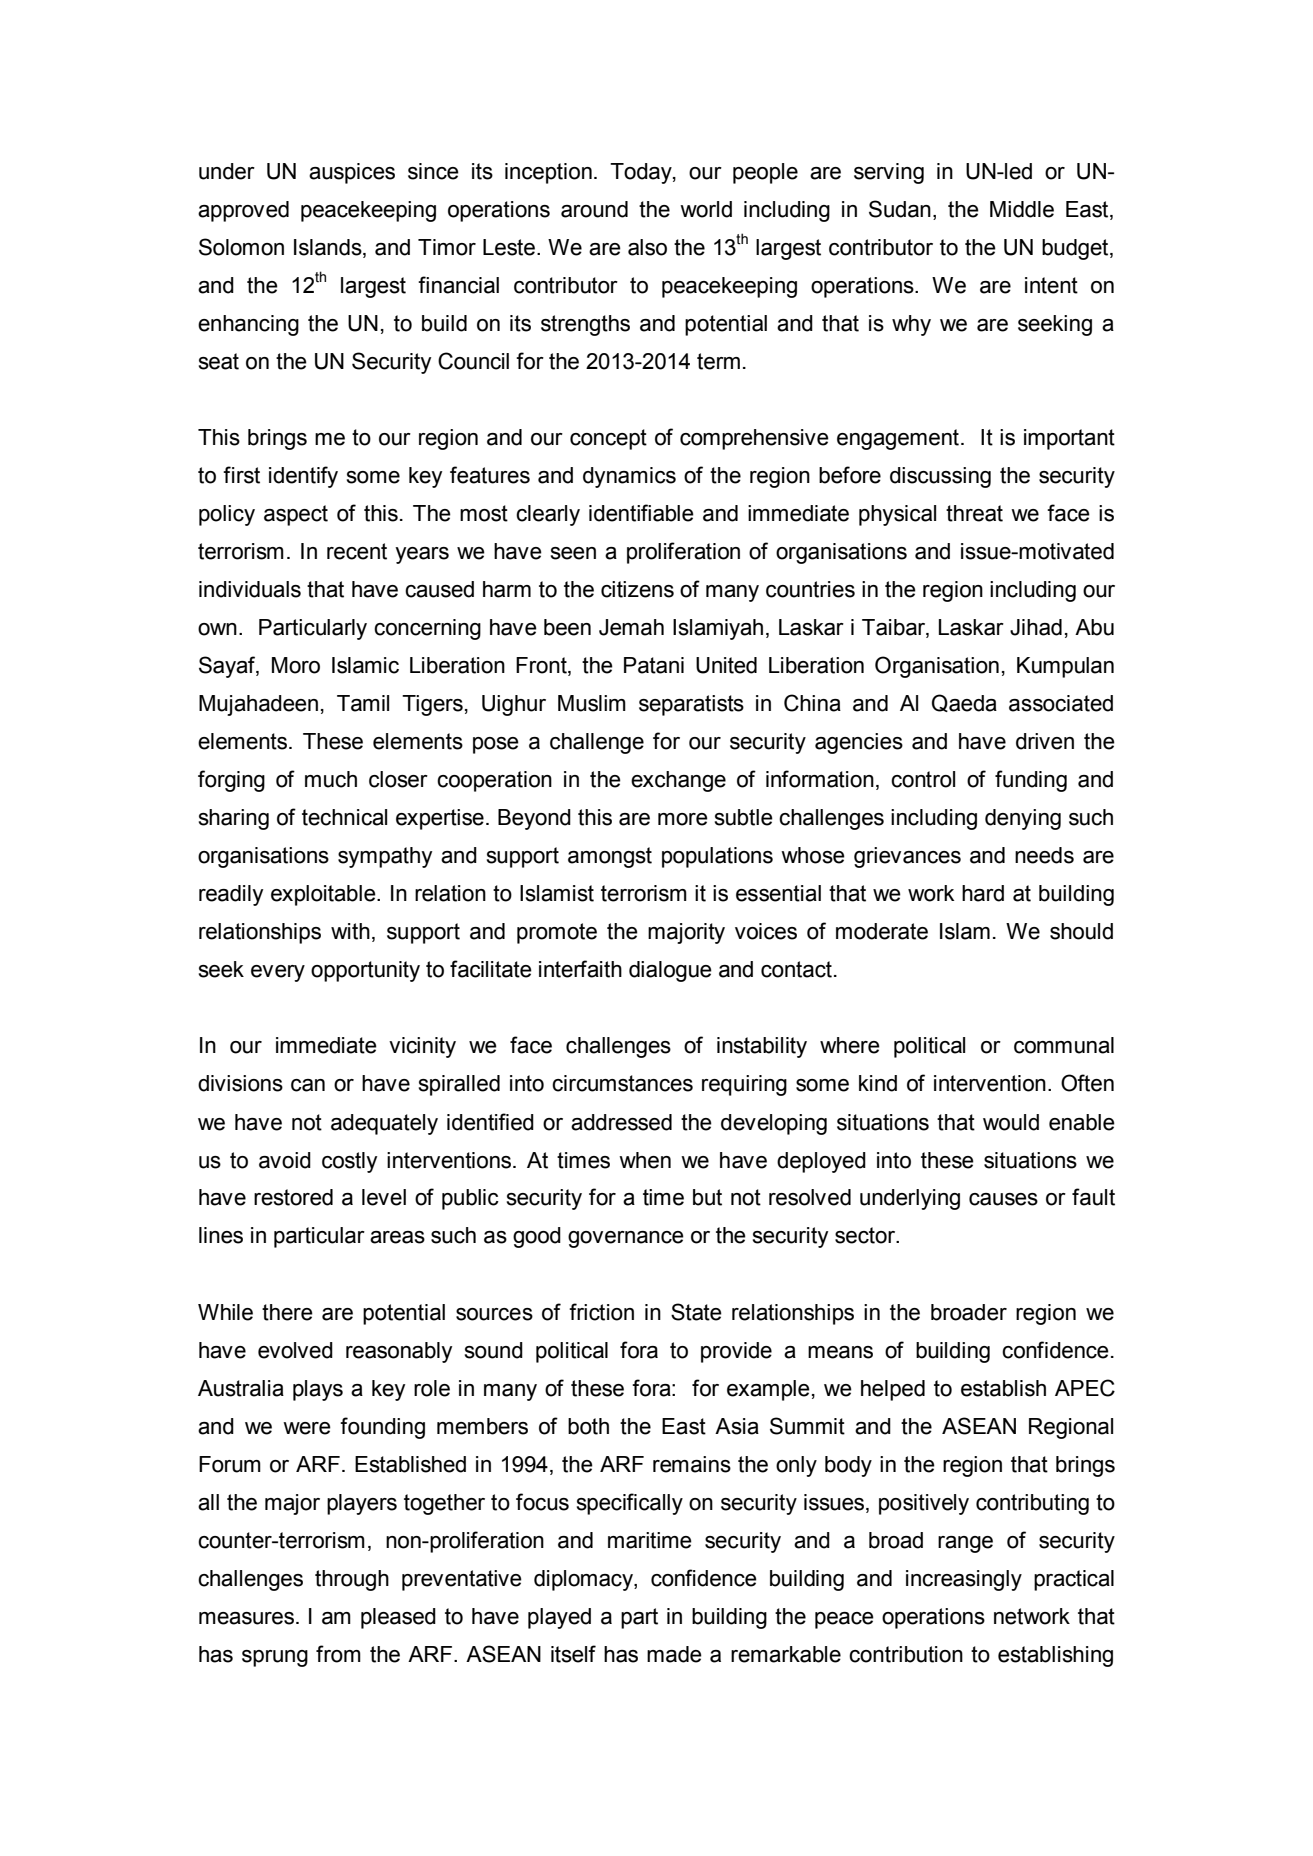  Describe the element at coordinates (331, 779) in the image. I see `much` at that location.
